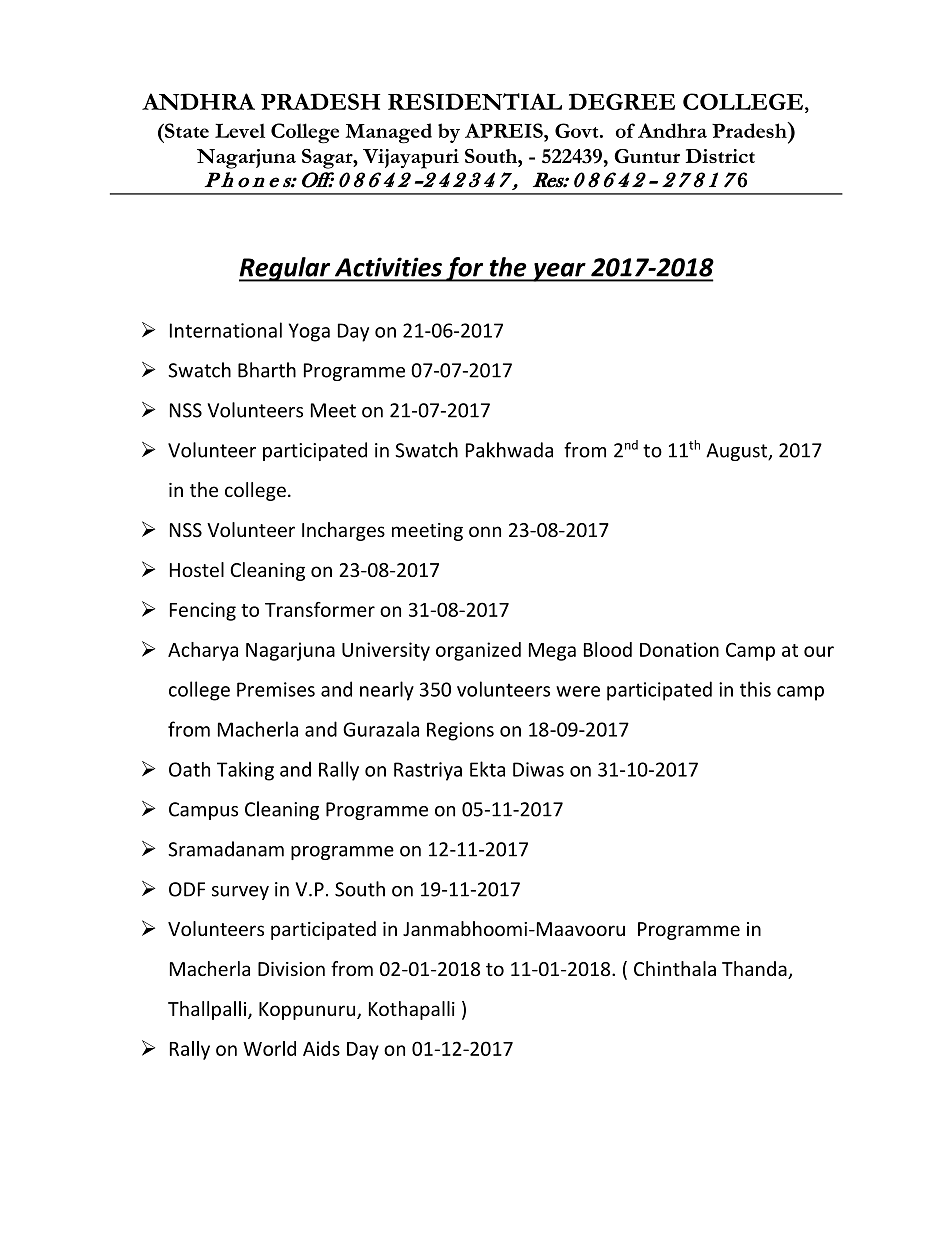 The image size is (952, 1233). I want to click on RESIDENTIAL, so click(475, 101).
